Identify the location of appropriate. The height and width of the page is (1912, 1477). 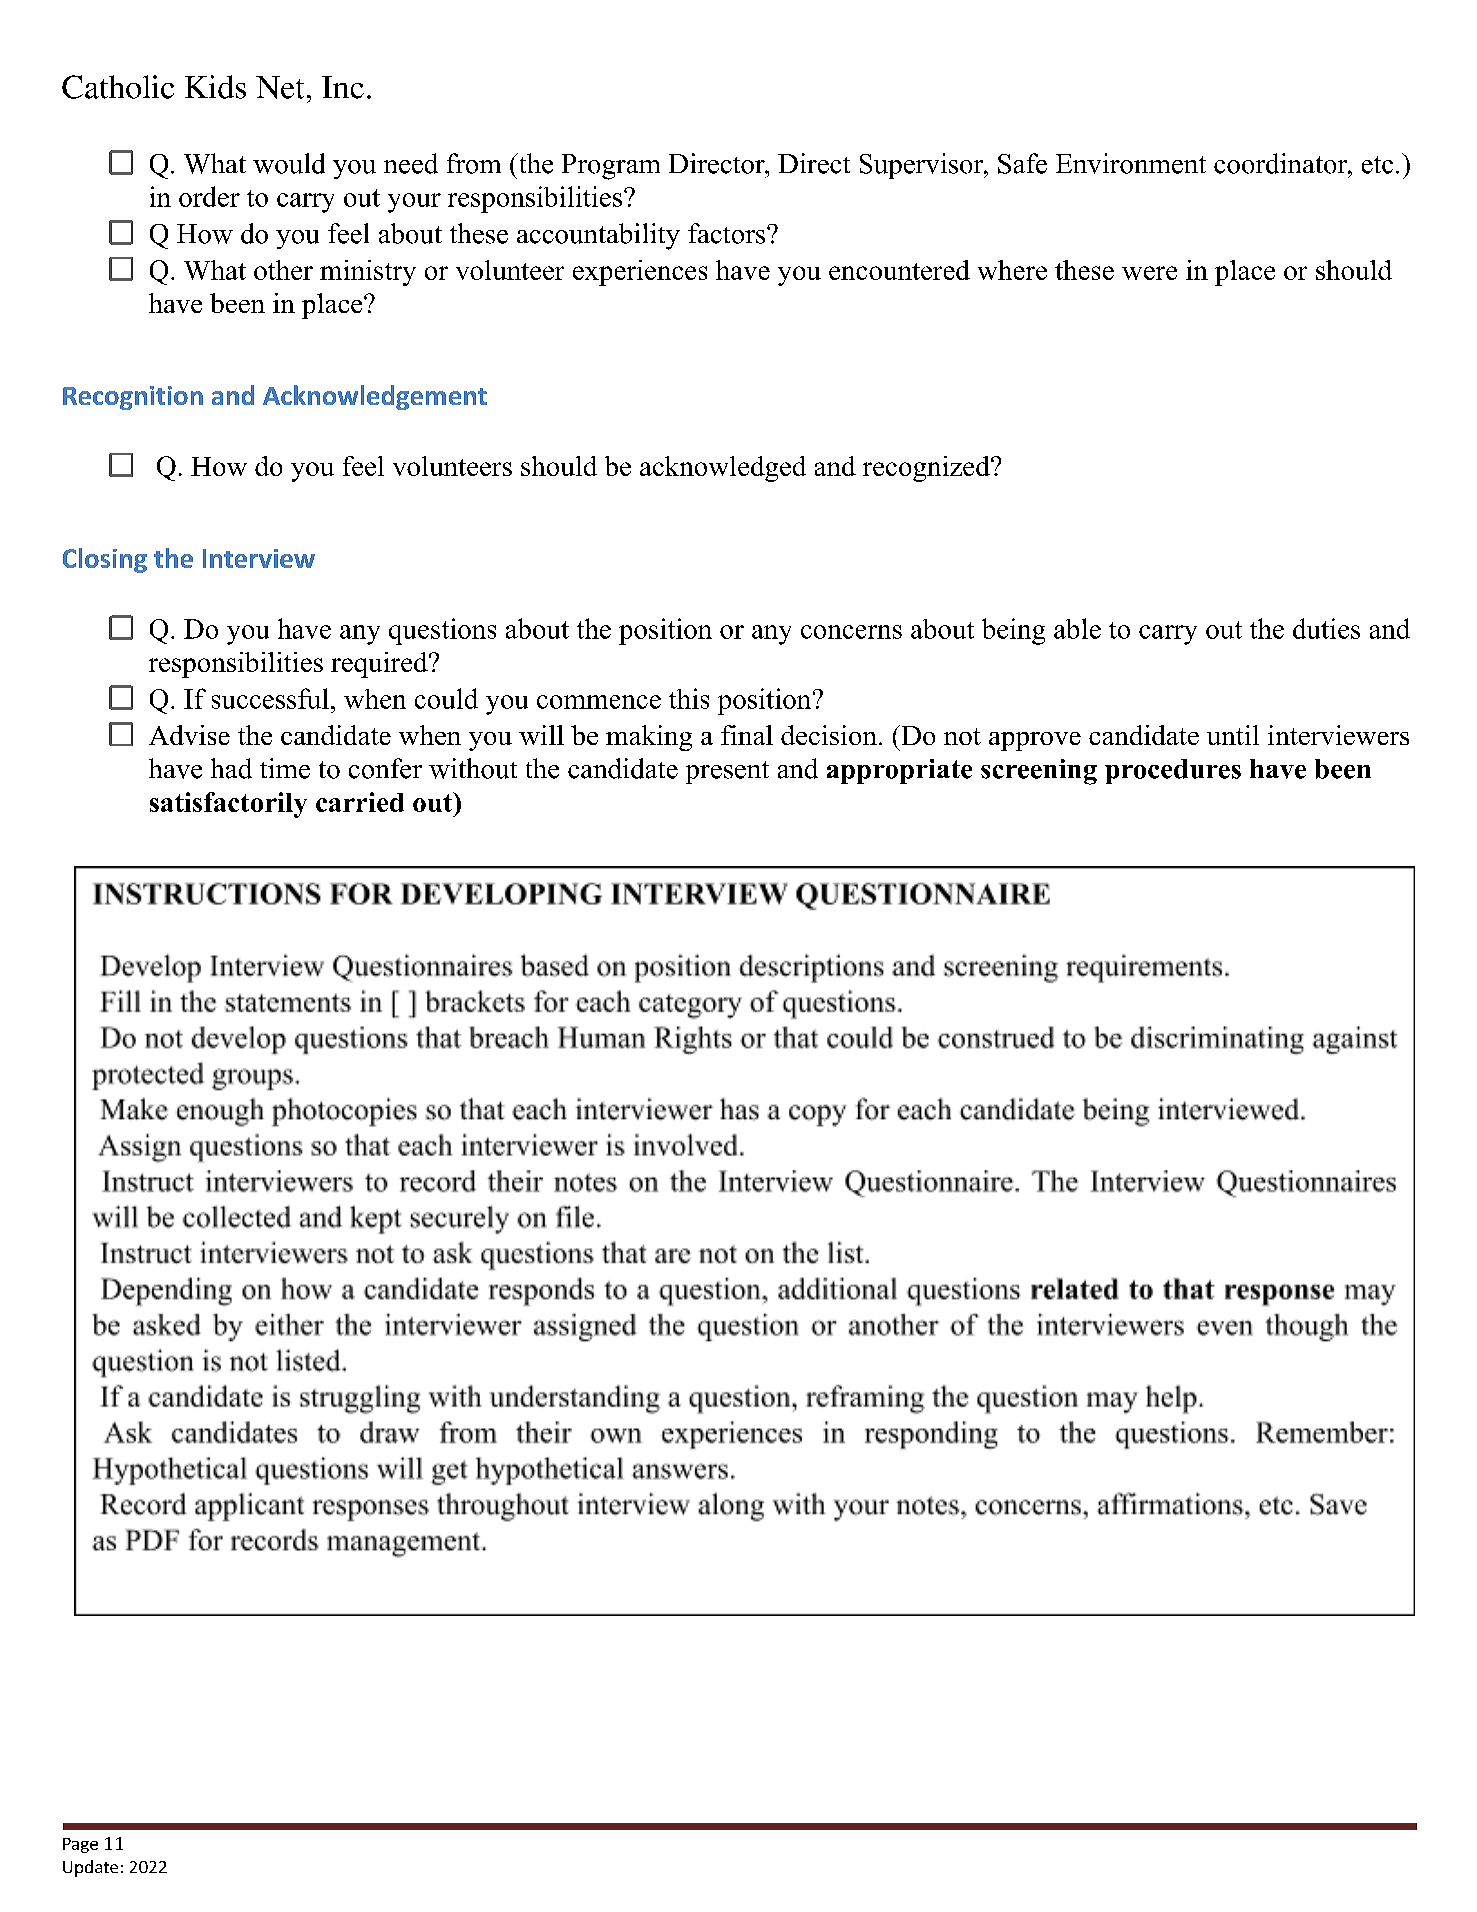
(899, 771).
